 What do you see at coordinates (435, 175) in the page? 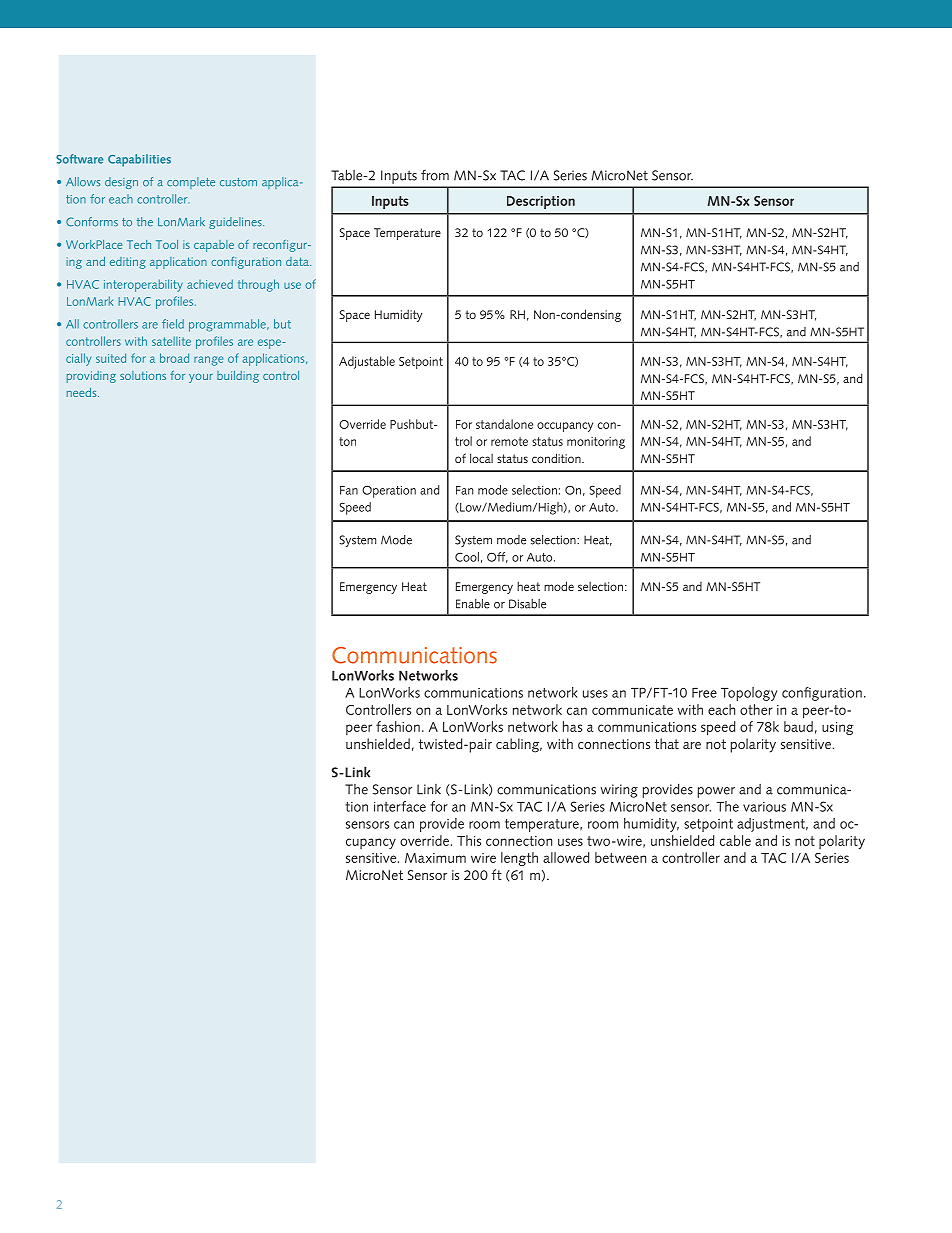
I see `from` at bounding box center [435, 175].
